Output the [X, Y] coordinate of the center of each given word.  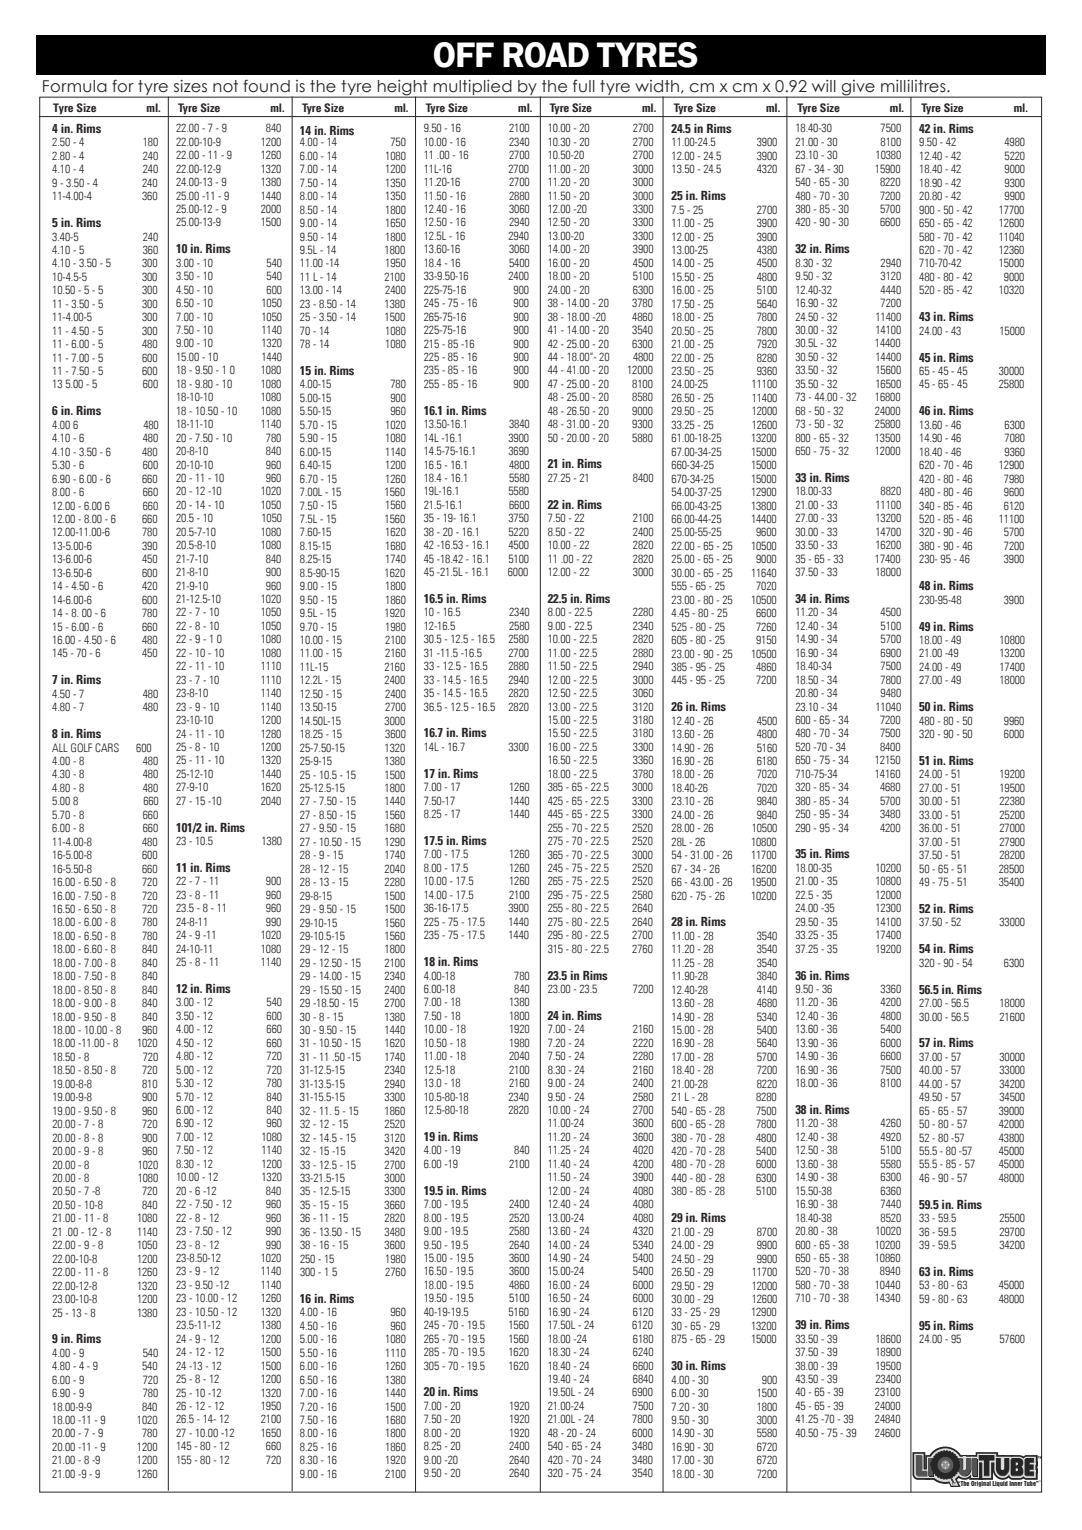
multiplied [473, 88]
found [266, 86]
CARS [107, 747]
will [824, 86]
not [225, 86]
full [584, 86]
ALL [60, 747]
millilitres [914, 86]
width [657, 86]
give [858, 88]
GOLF [81, 747]
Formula [75, 86]
